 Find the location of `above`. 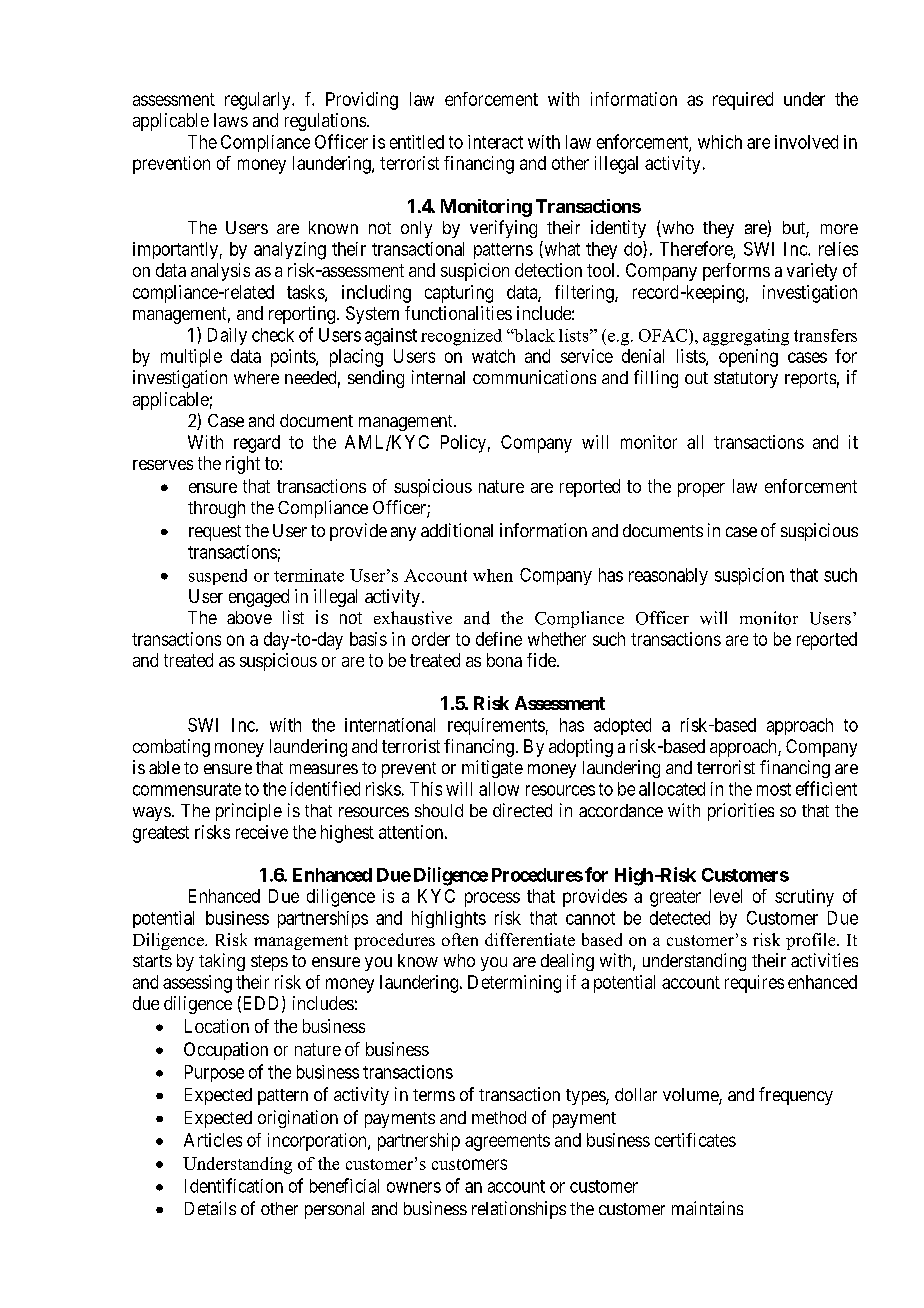

above is located at coordinates (249, 617).
